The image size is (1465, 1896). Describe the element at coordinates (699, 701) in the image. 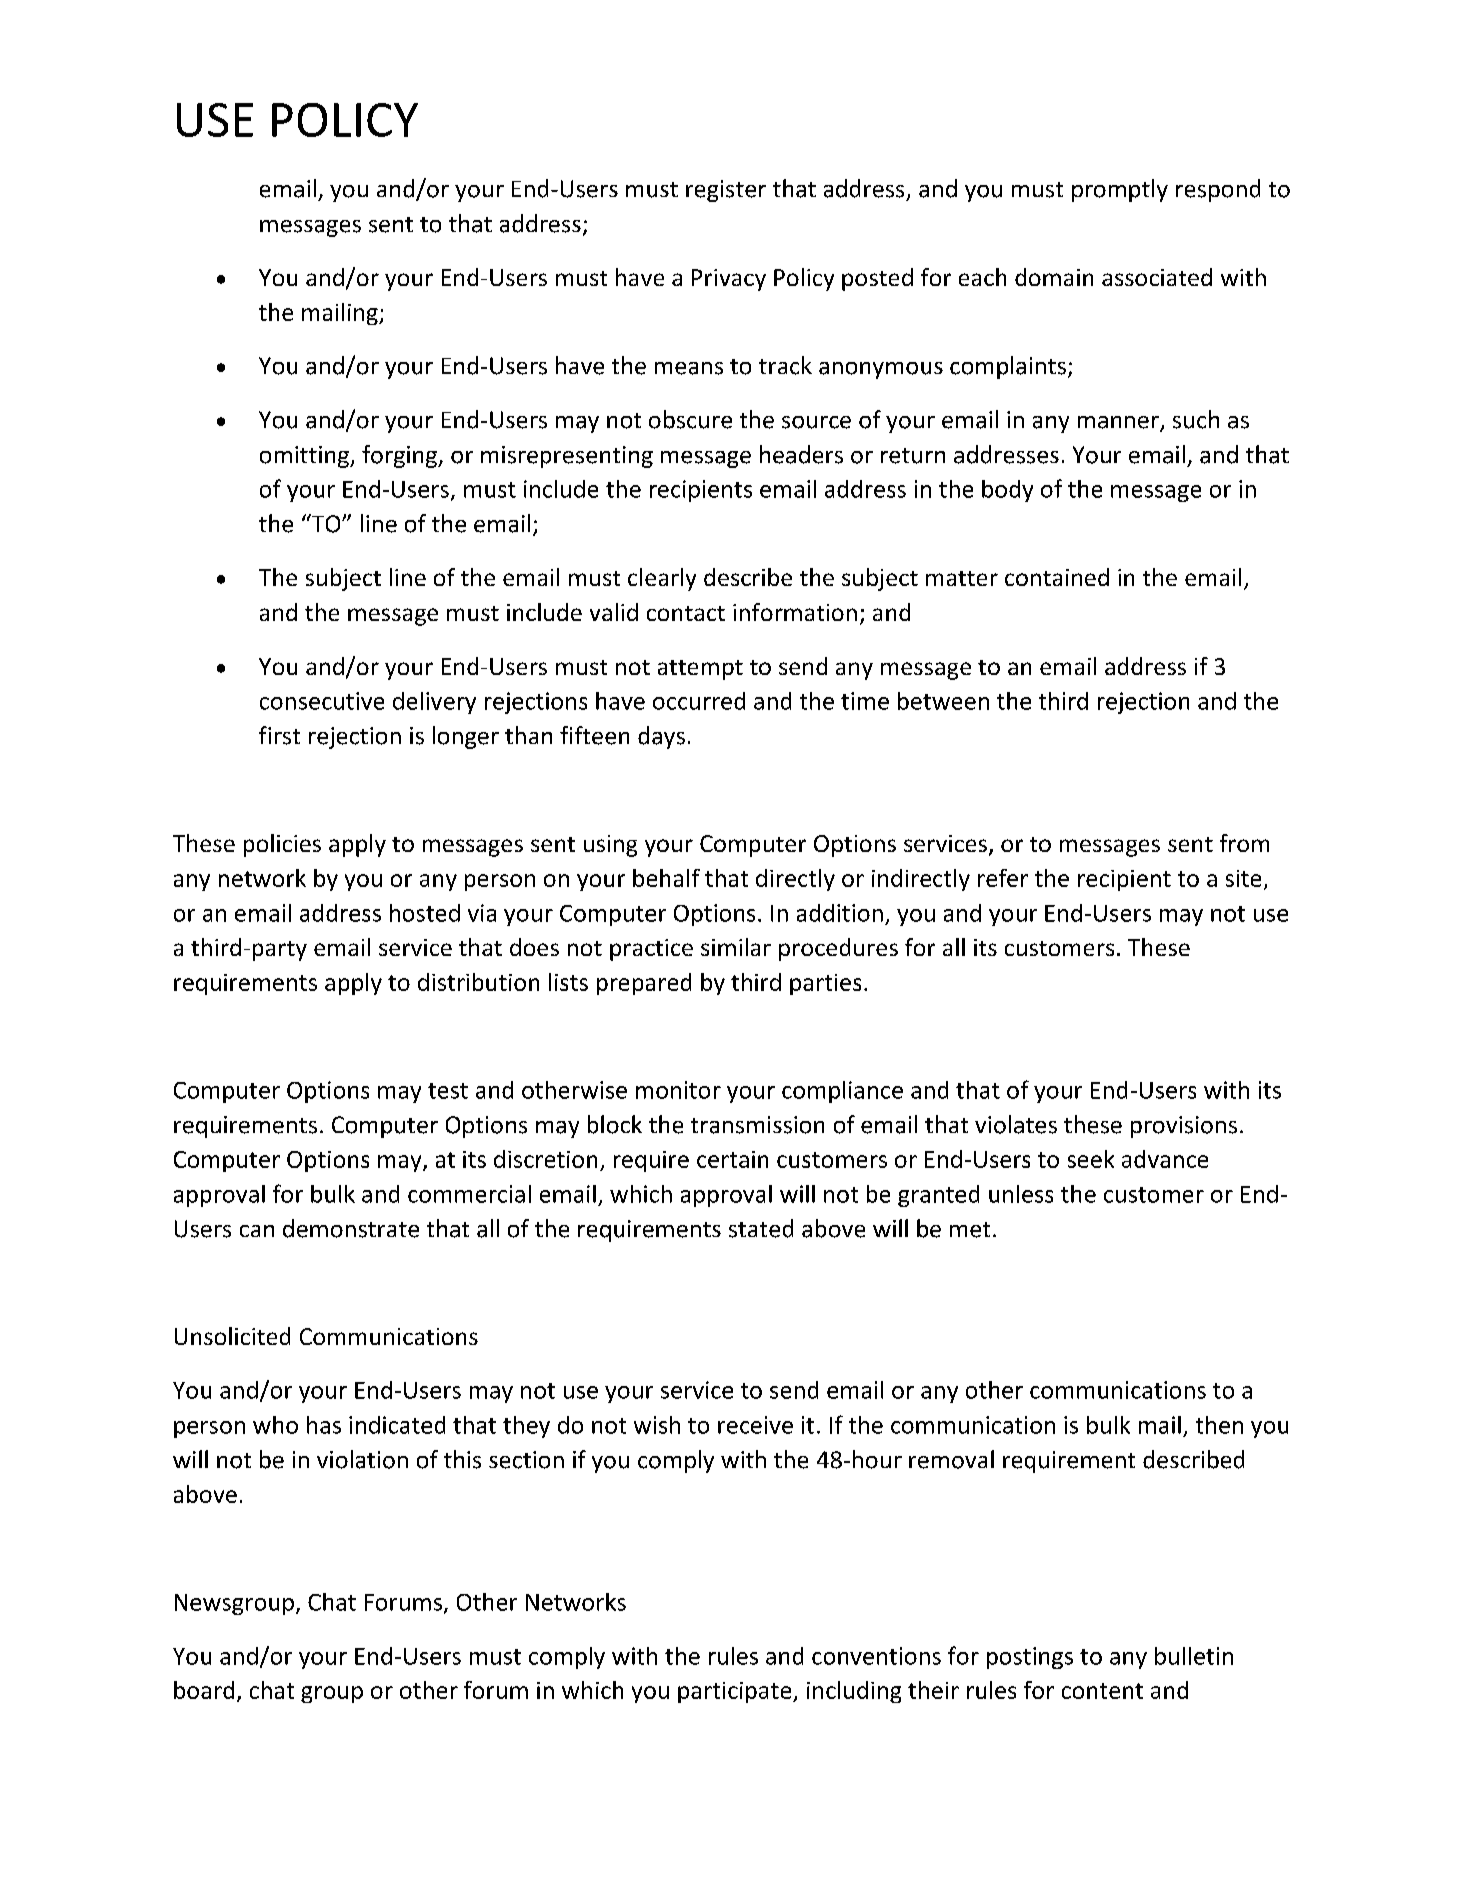

I see `occurred` at that location.
